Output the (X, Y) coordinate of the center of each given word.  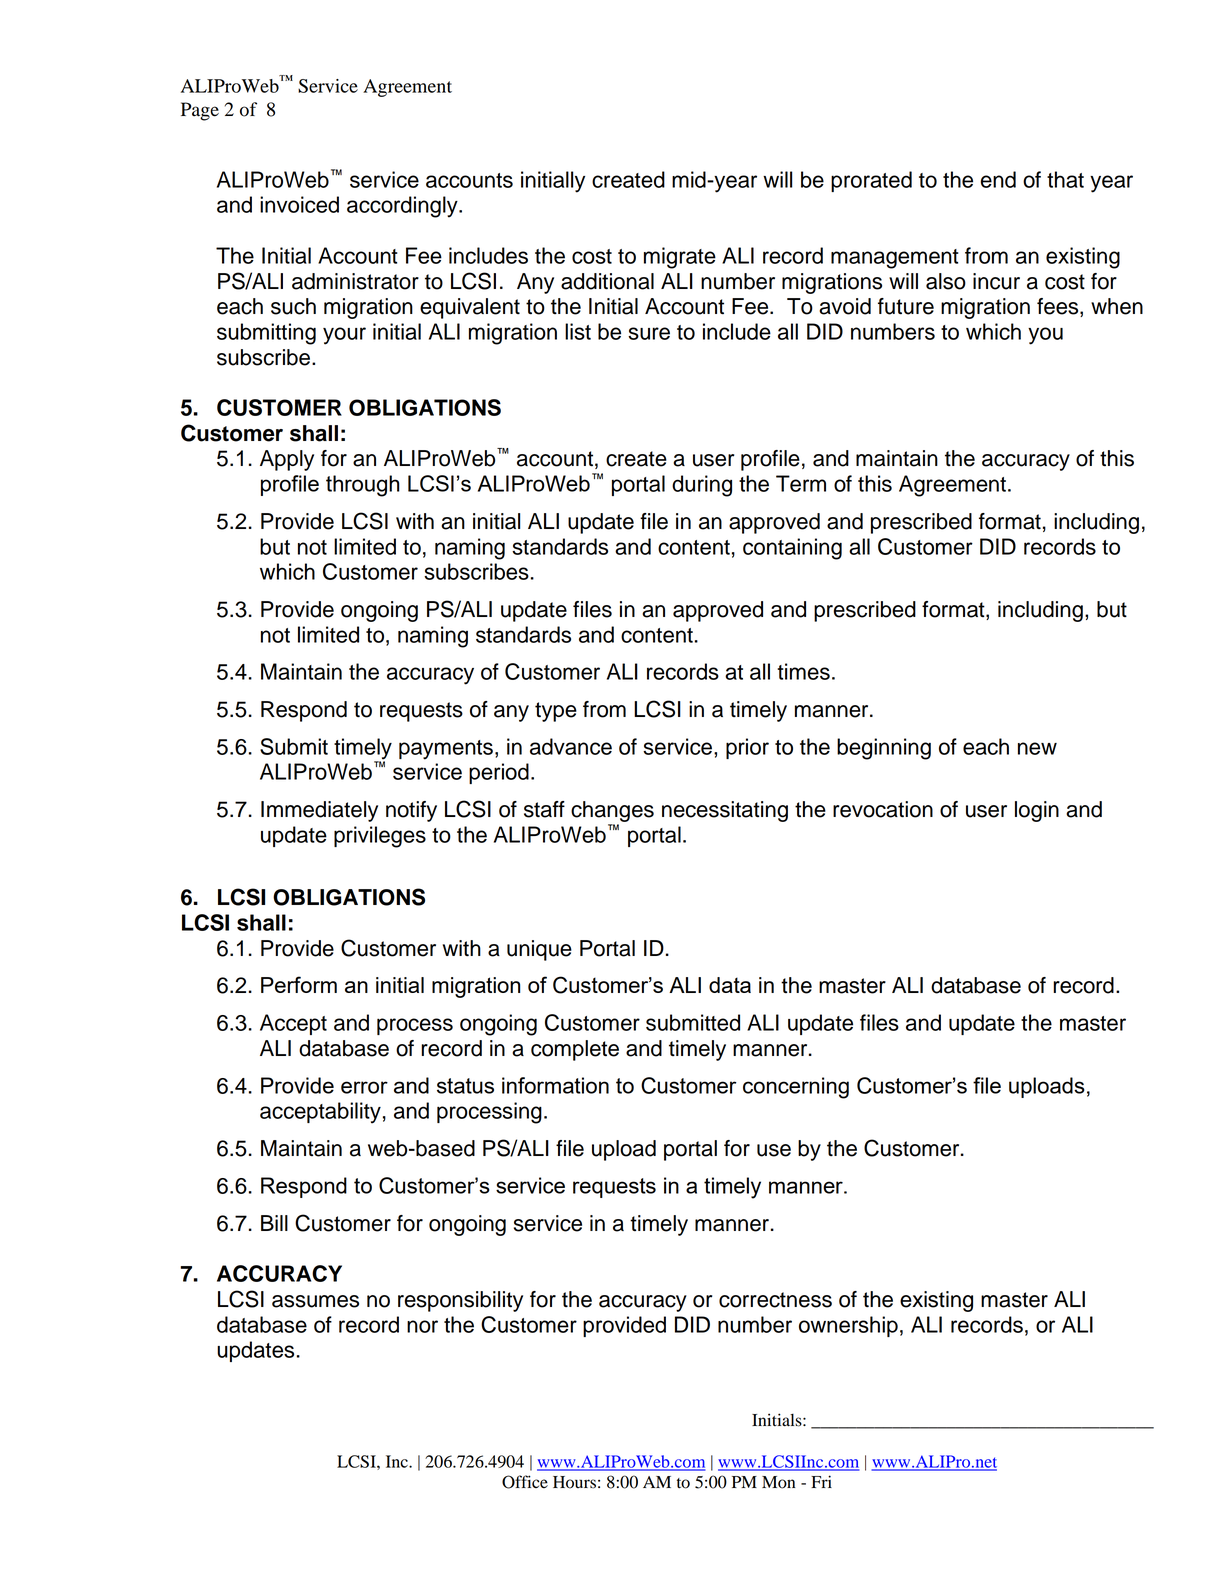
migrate (680, 258)
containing (792, 549)
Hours (574, 1482)
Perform (299, 984)
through (363, 486)
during (702, 486)
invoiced (299, 204)
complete (575, 1050)
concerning (796, 1088)
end (998, 179)
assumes (315, 1301)
